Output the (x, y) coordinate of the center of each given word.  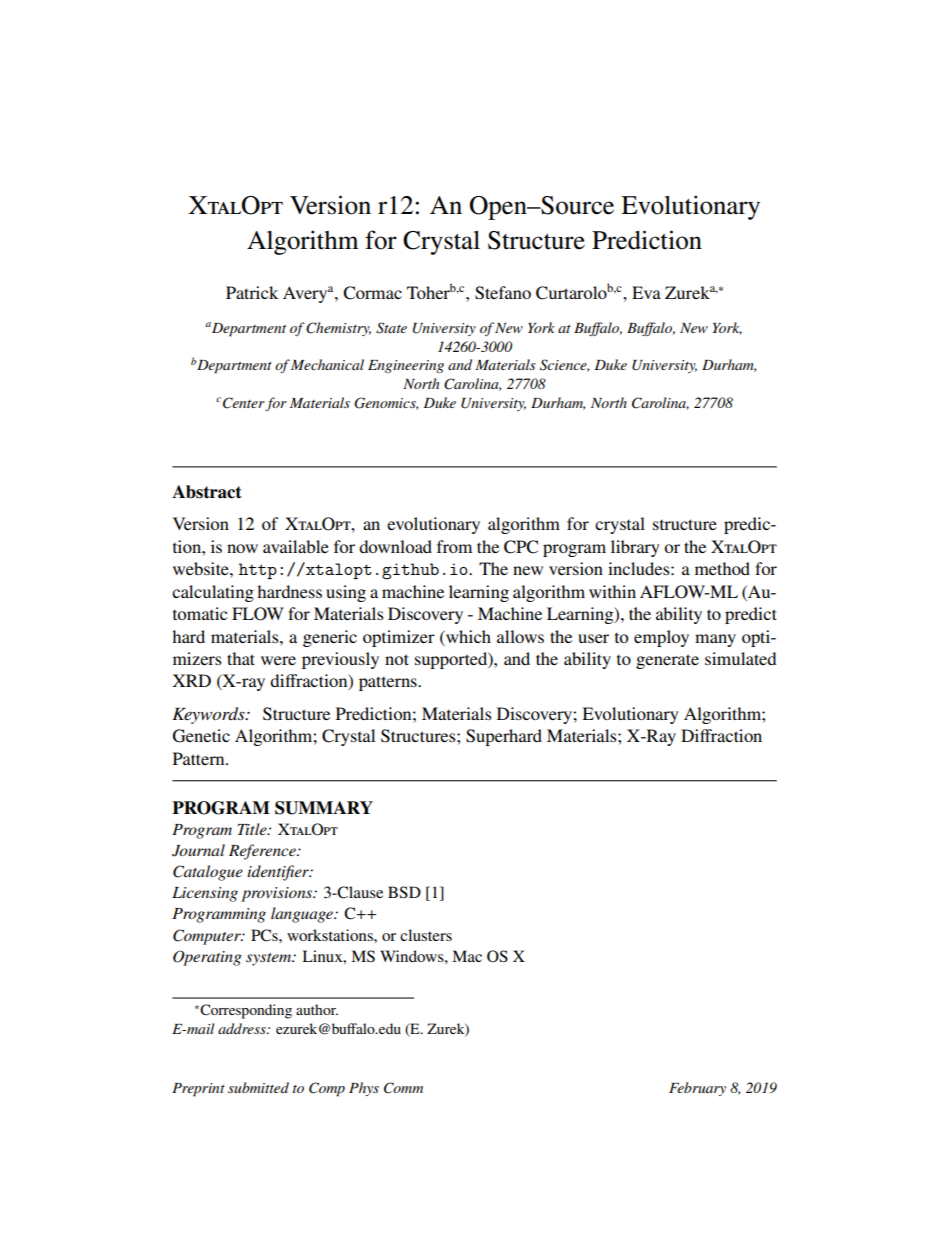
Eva (646, 292)
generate (667, 661)
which (467, 636)
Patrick (252, 292)
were (278, 660)
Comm (403, 1088)
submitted (258, 1087)
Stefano (503, 293)
